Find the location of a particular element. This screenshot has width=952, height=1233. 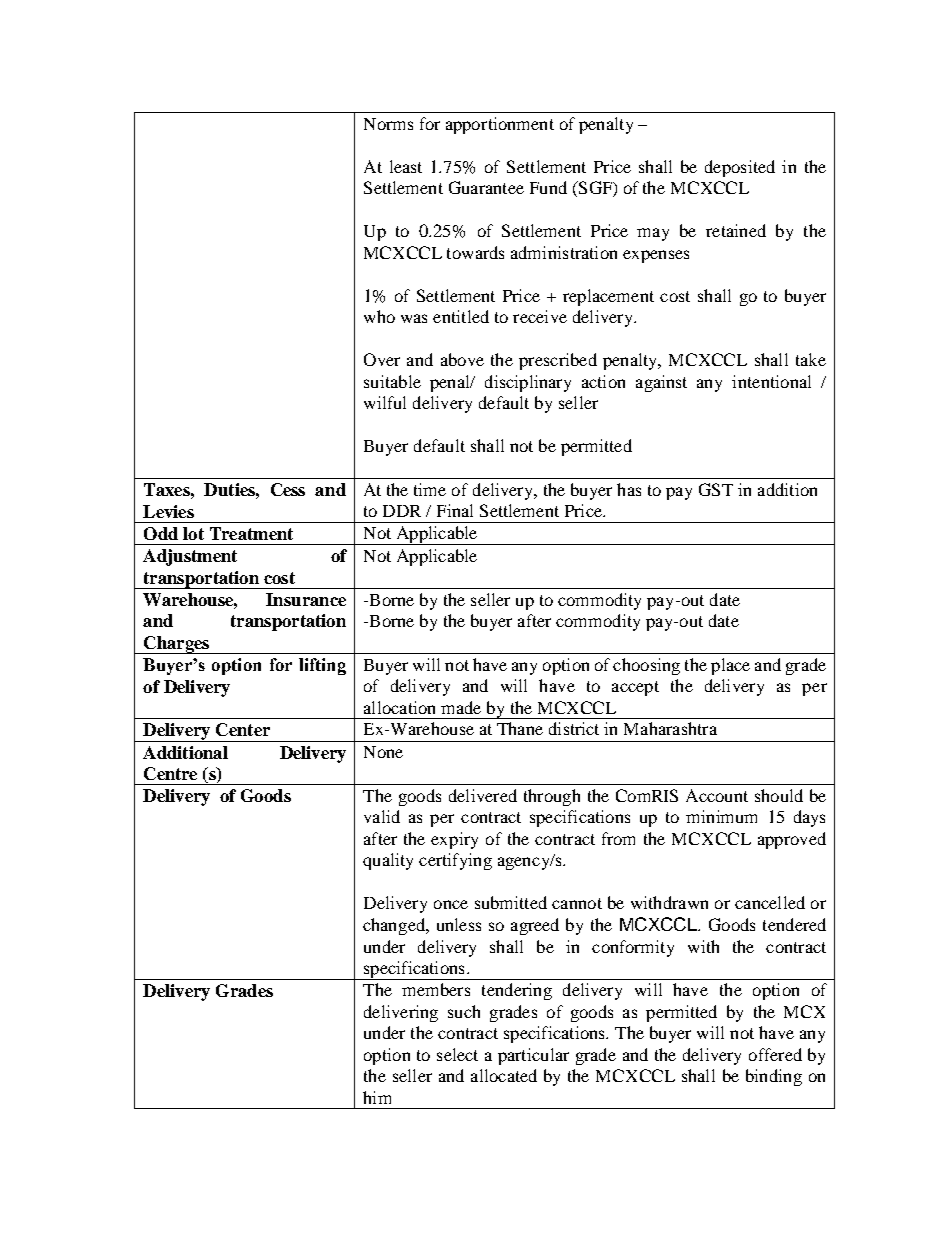

Over is located at coordinates (382, 359).
